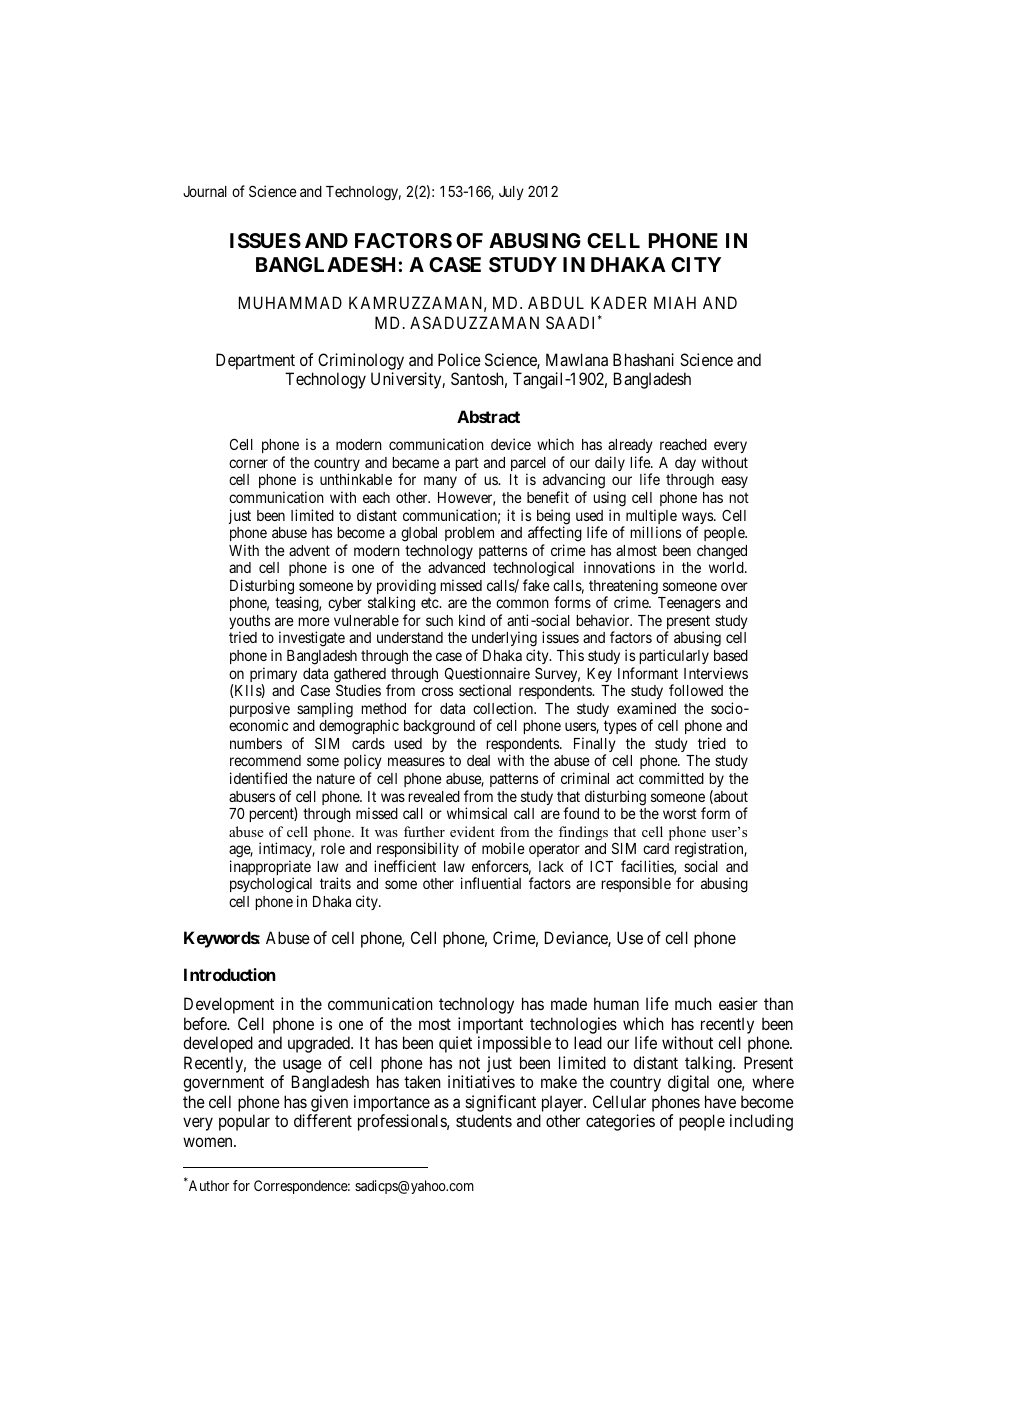 This screenshot has height=1428, width=1010. I want to click on worst, so click(680, 813).
